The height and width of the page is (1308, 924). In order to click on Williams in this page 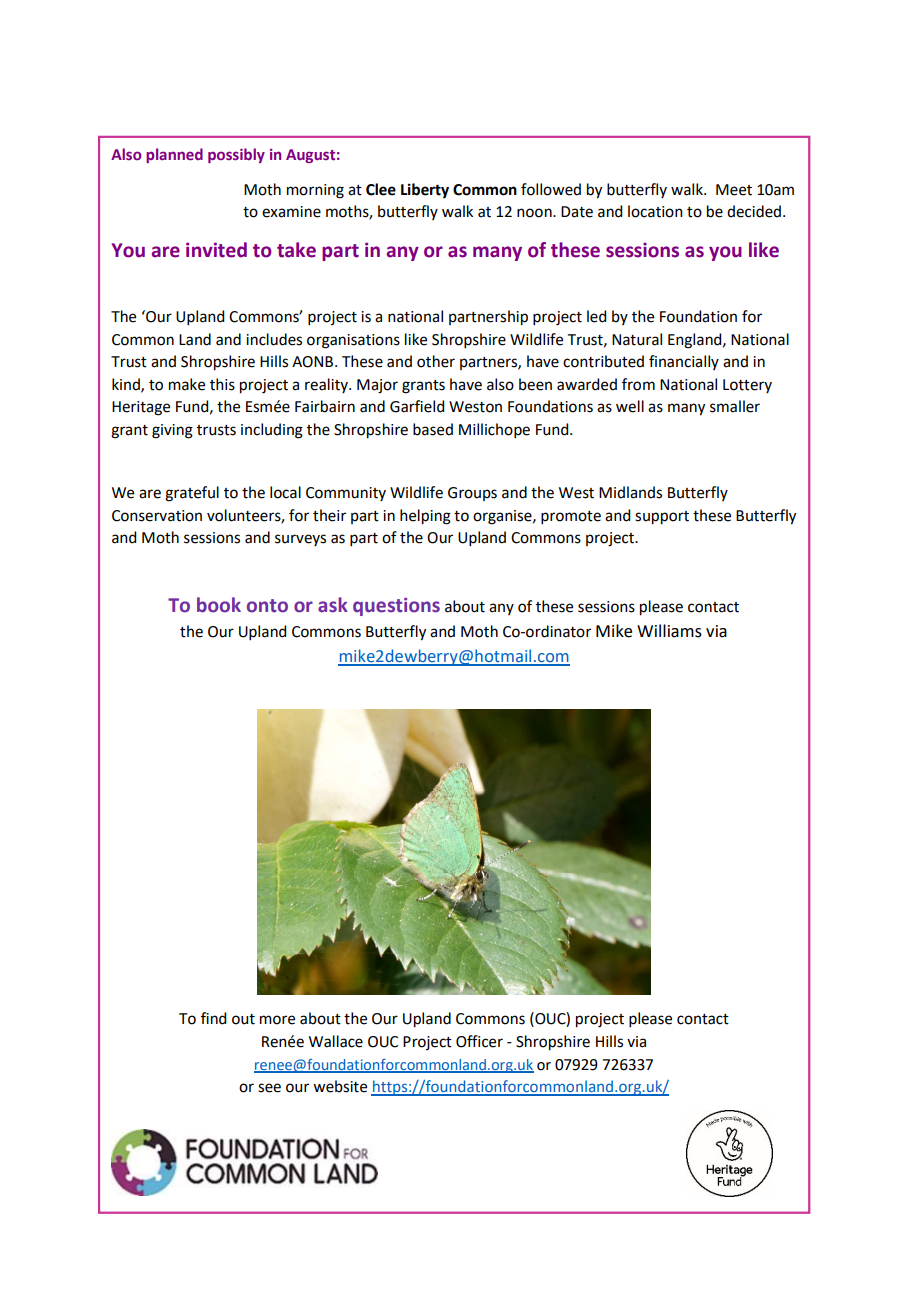, I will do `click(669, 631)`.
